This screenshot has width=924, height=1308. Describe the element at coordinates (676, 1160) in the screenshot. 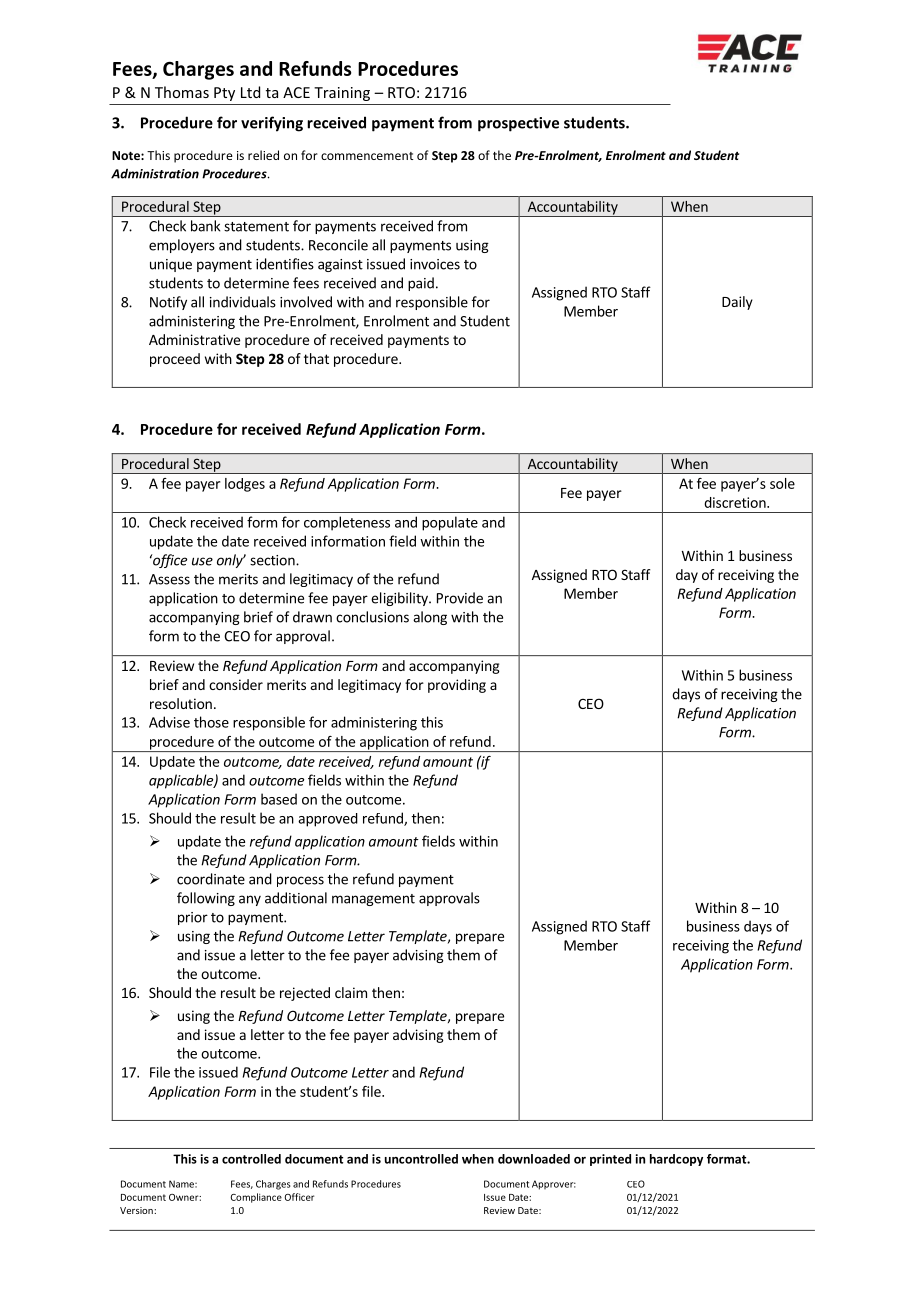

I see `hardcopy` at that location.
